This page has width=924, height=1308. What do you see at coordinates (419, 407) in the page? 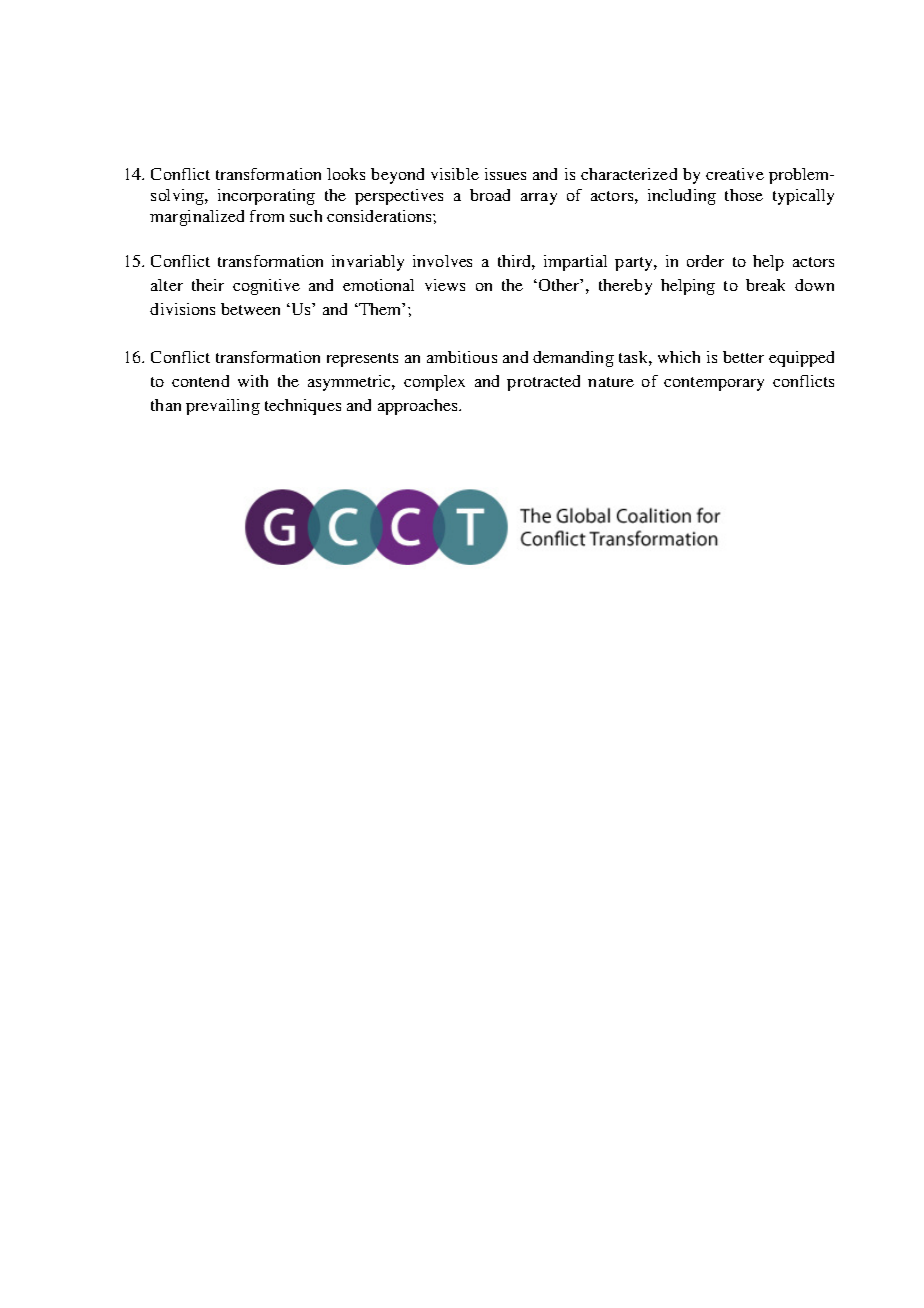
I see `approaches` at bounding box center [419, 407].
